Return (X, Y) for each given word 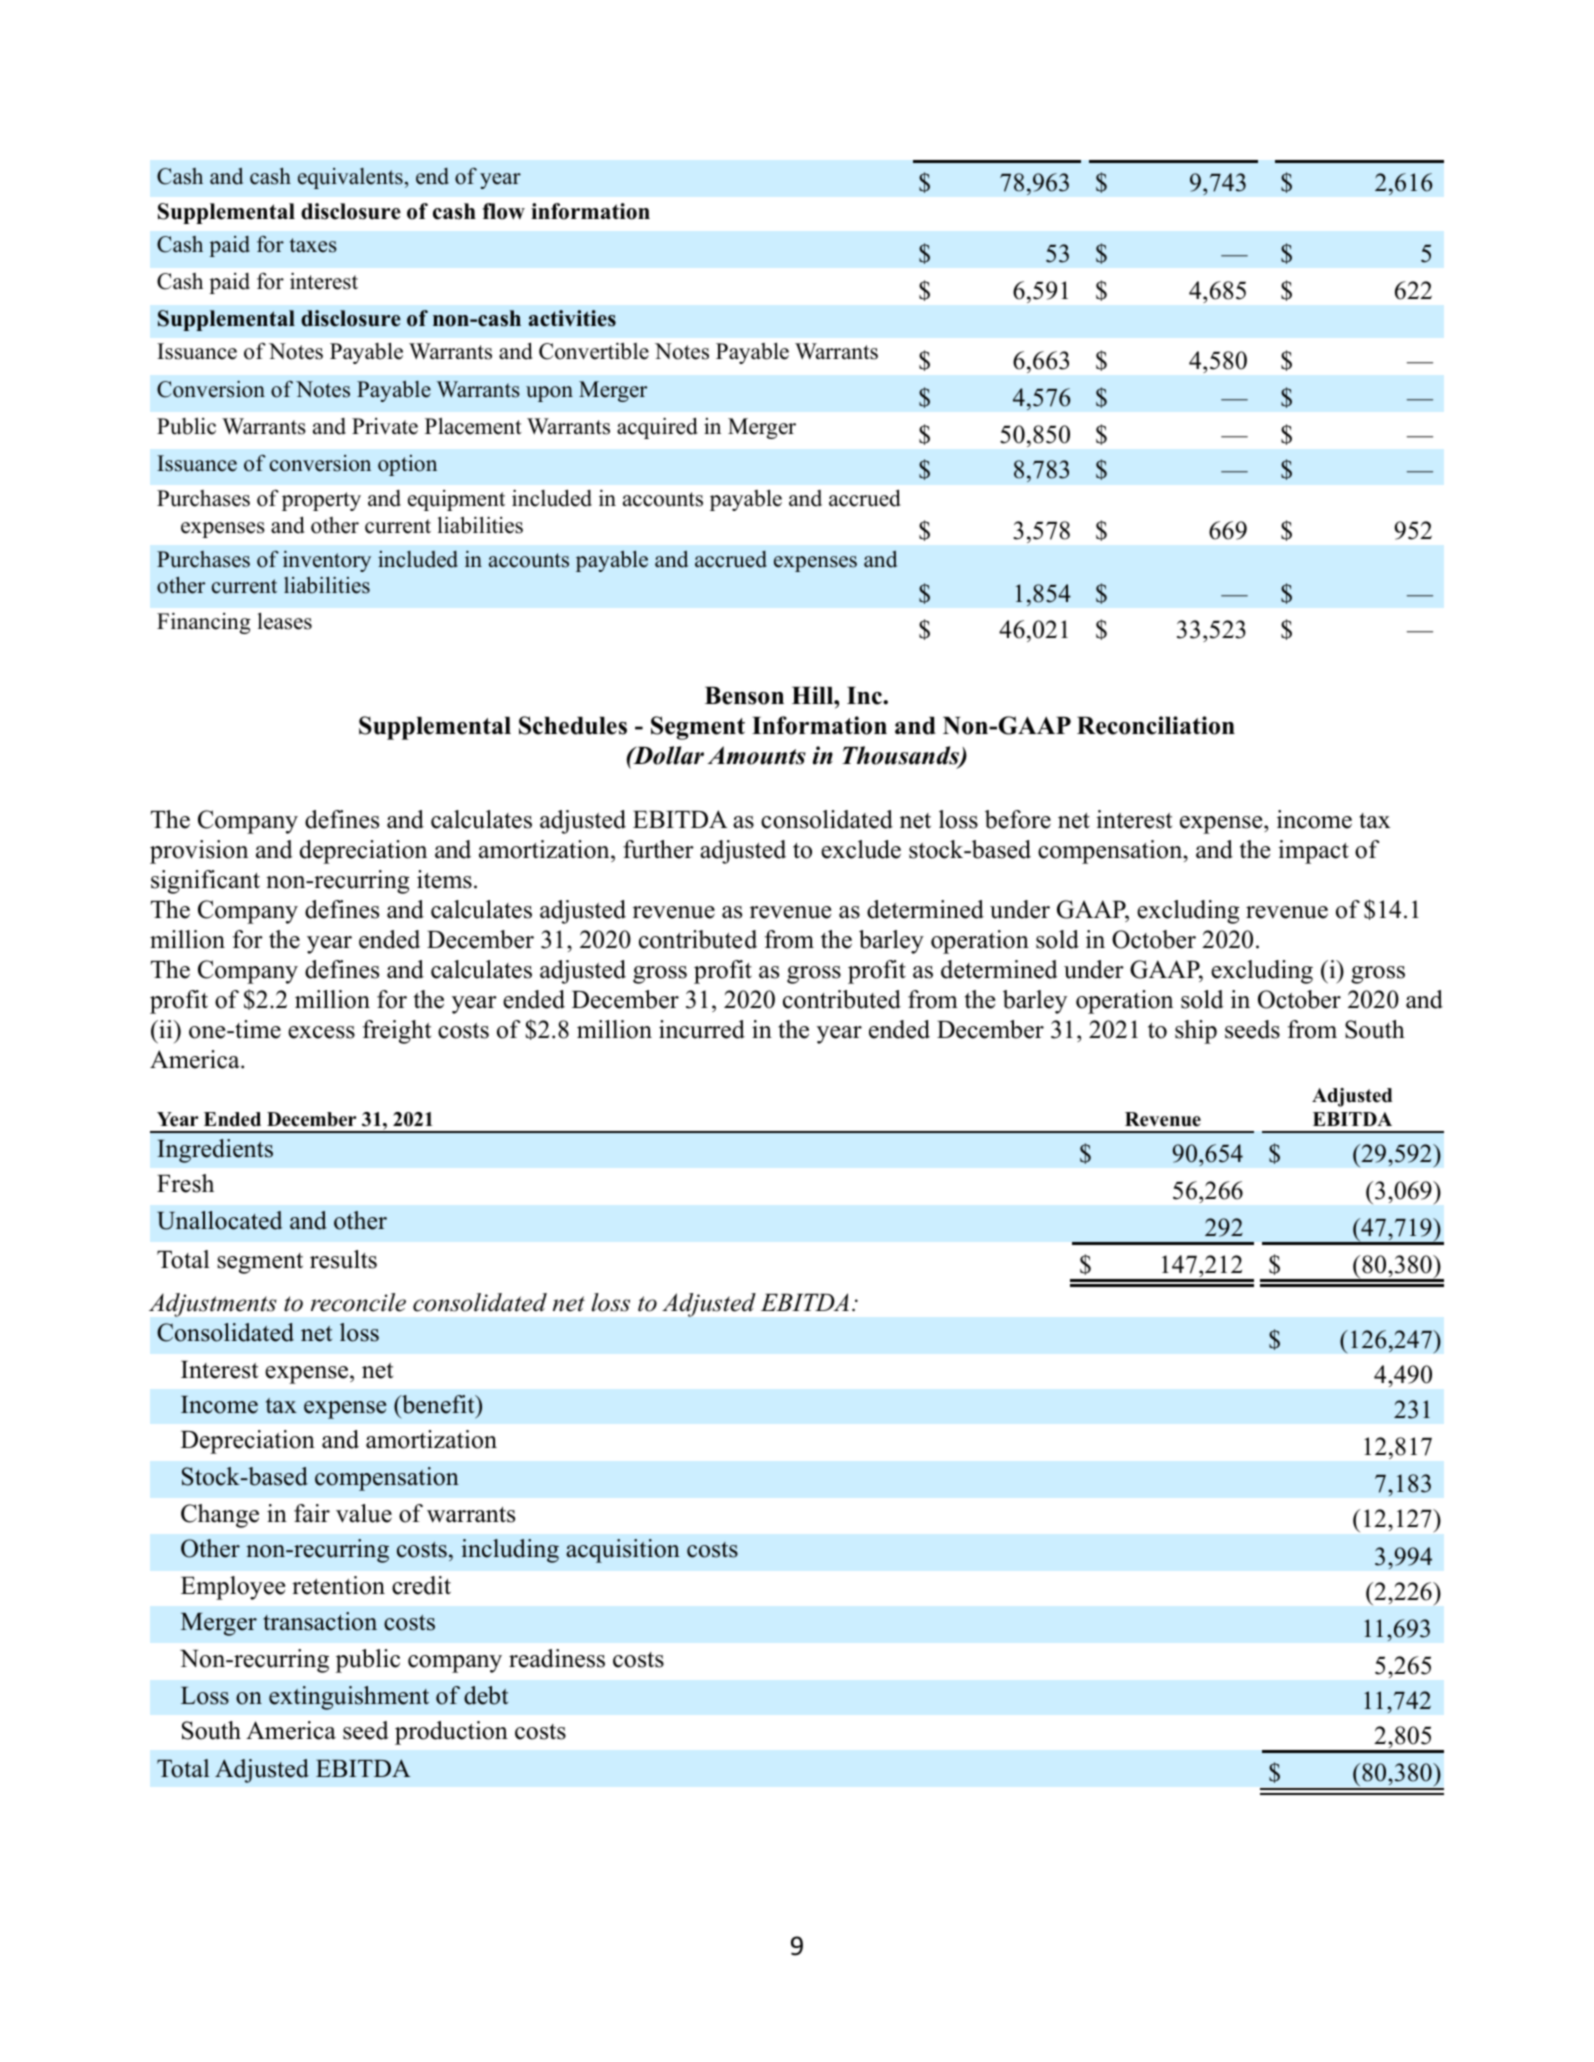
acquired (657, 428)
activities (572, 318)
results (343, 1259)
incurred (702, 1029)
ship (1196, 1032)
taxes (313, 245)
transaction (320, 1621)
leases (285, 621)
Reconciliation (1156, 725)
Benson (744, 696)
